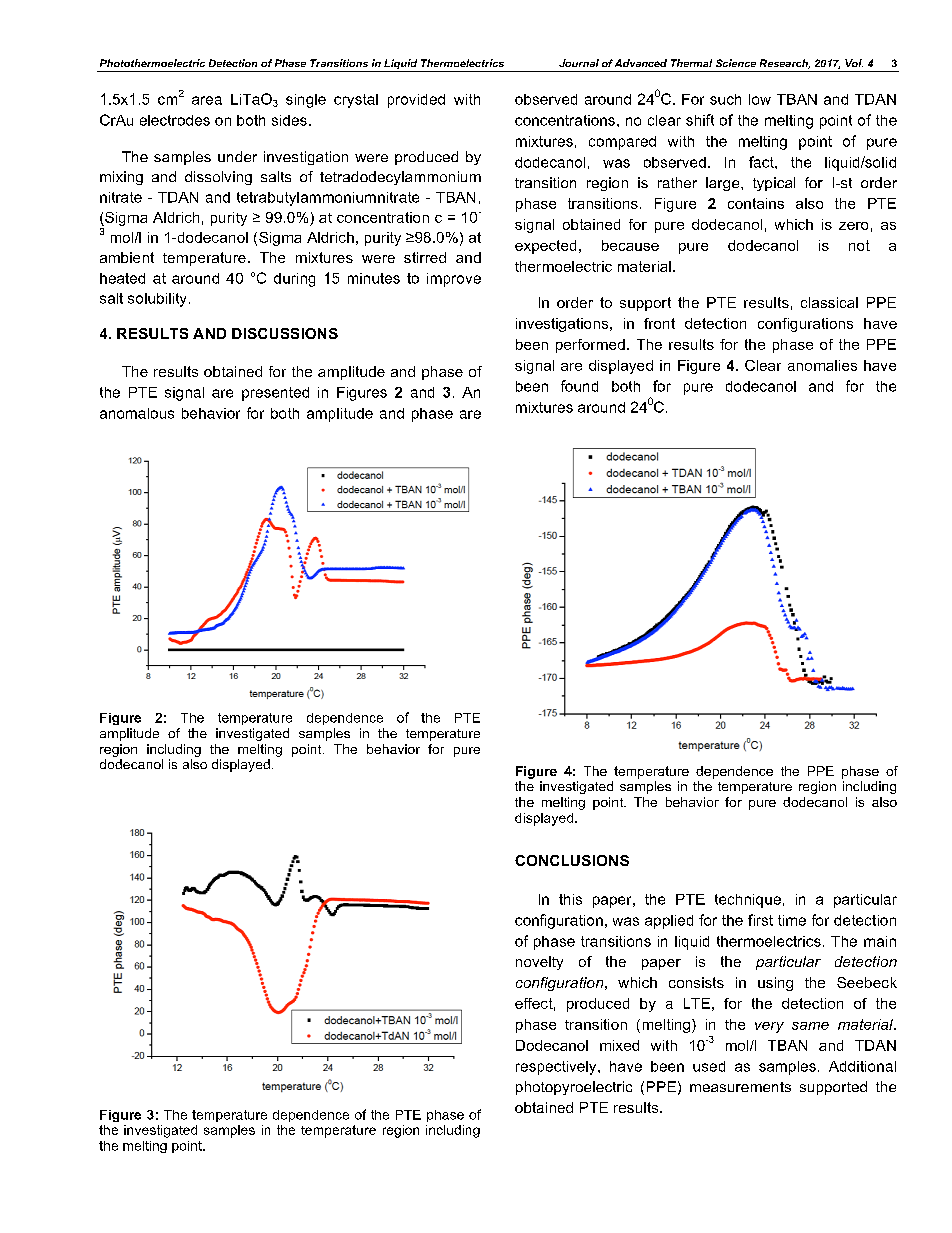 The width and height of the screenshot is (952, 1233). Describe the element at coordinates (572, 860) in the screenshot. I see `CONCLUSIONS` at that location.
